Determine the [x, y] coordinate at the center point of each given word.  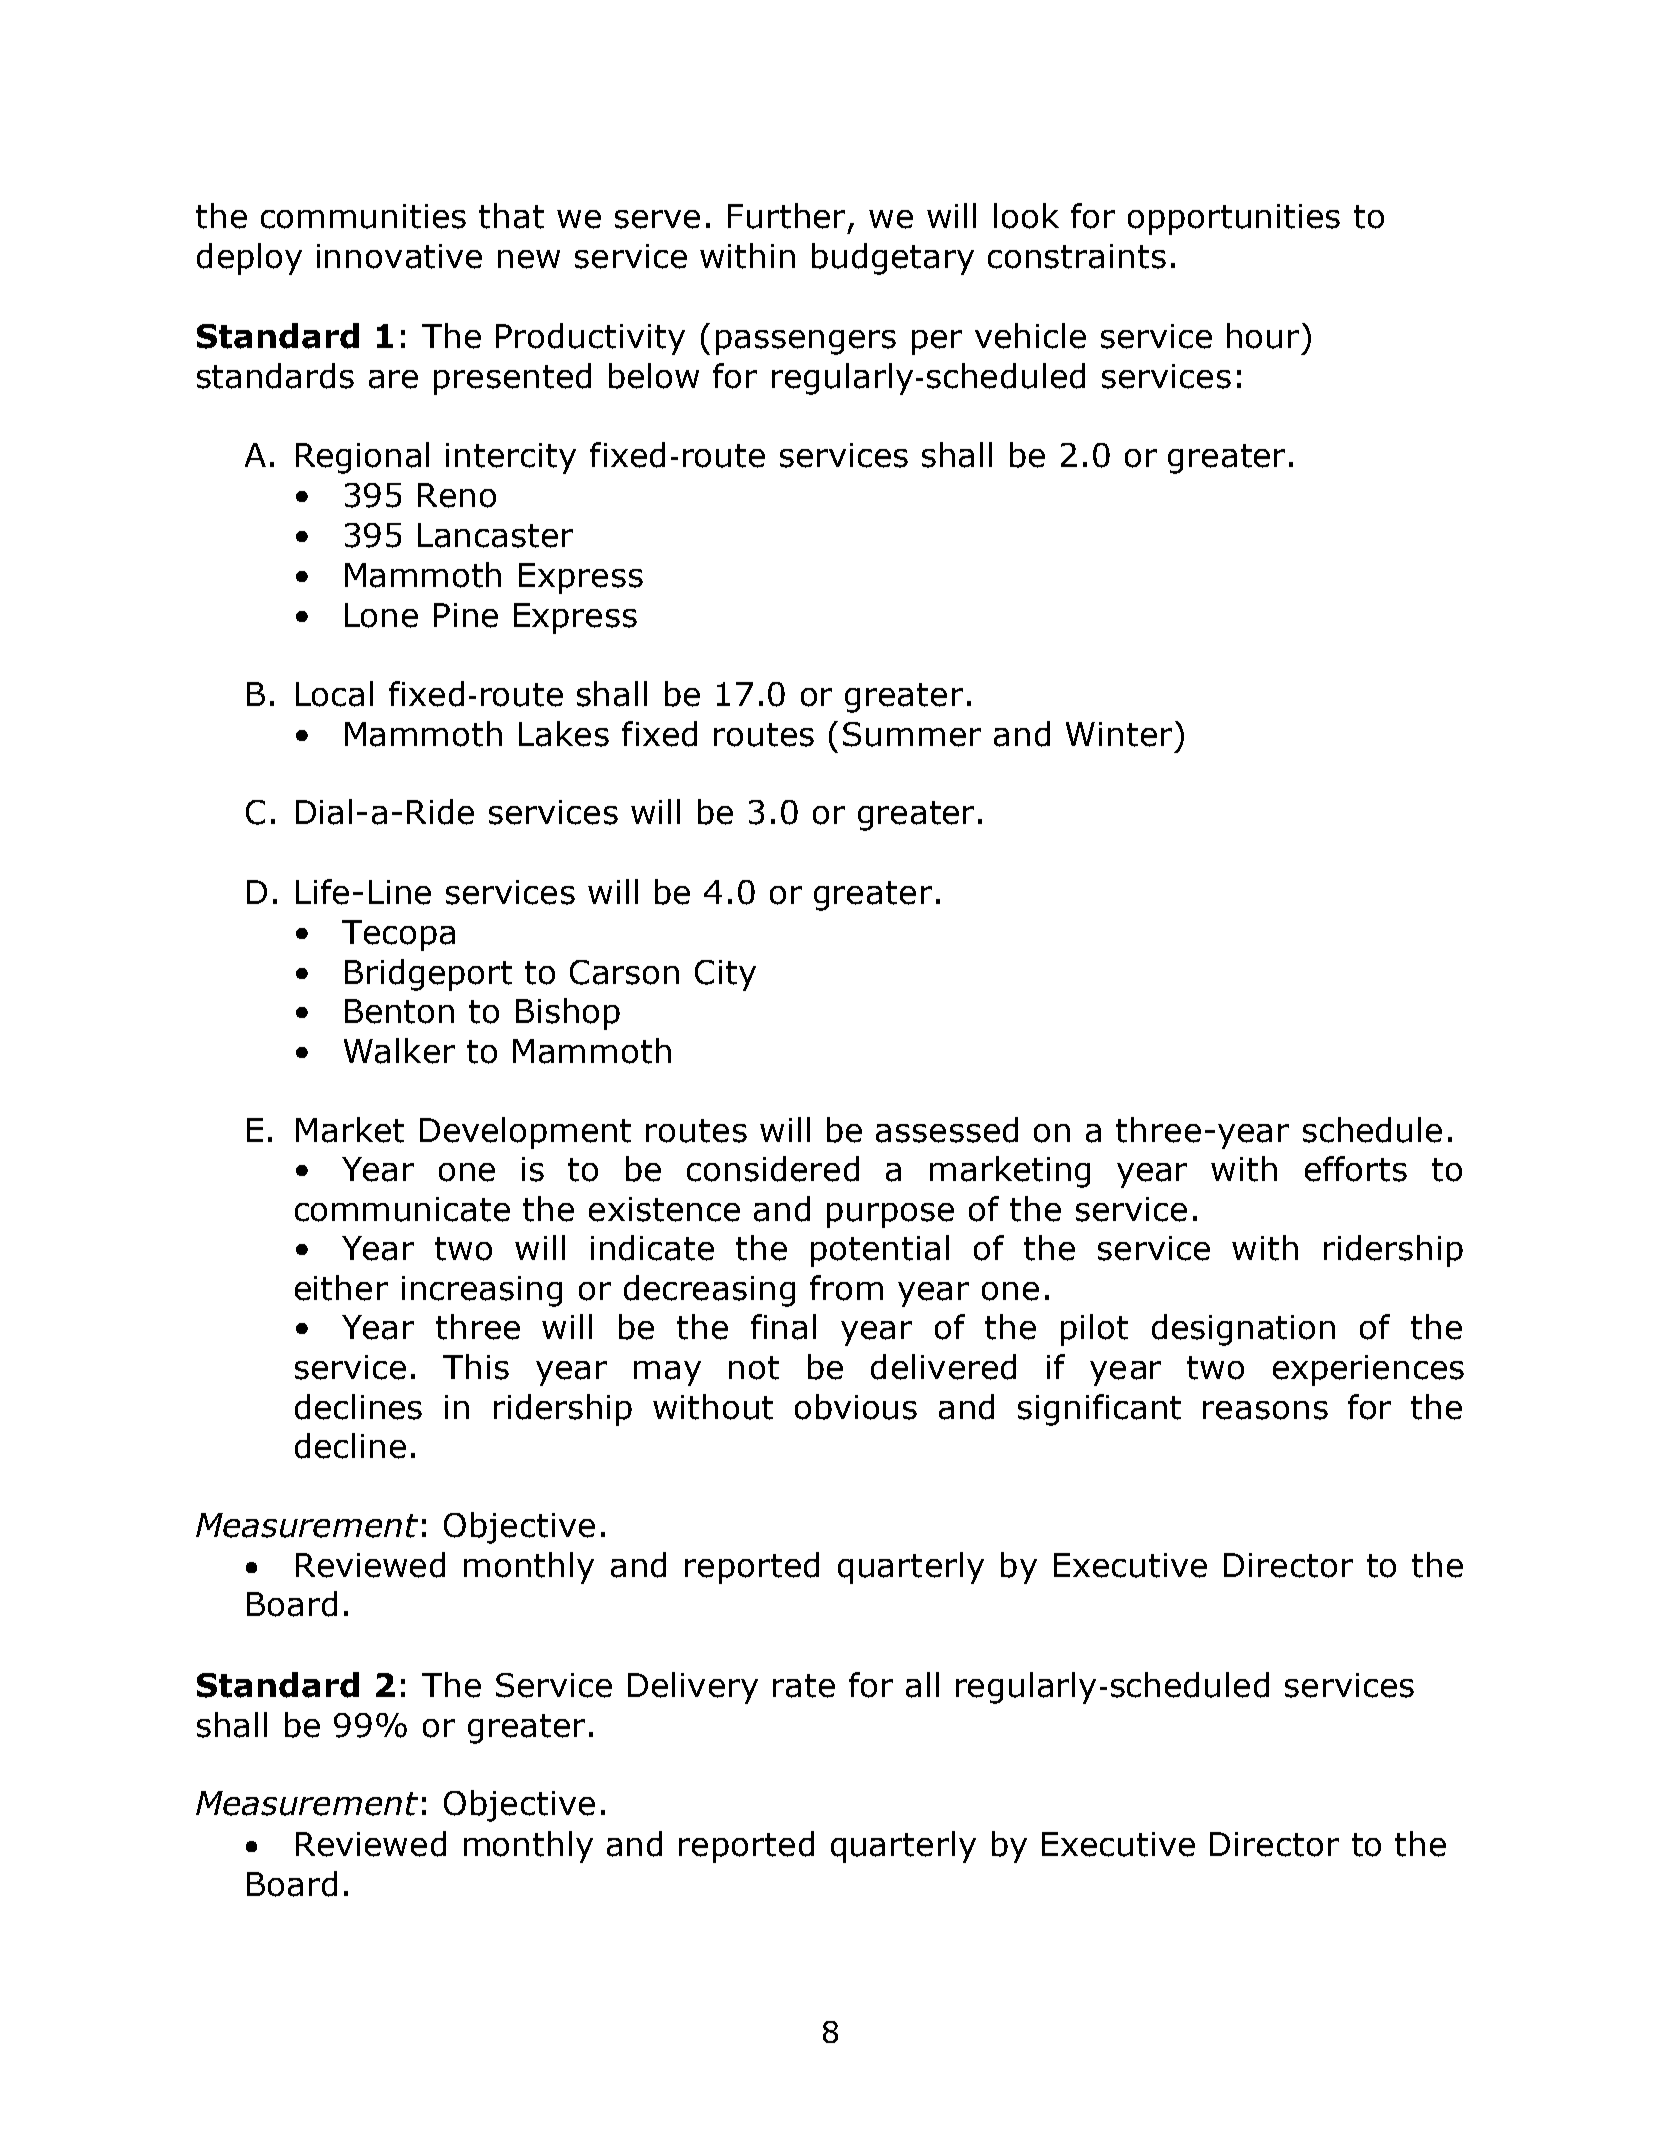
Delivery [693, 1688]
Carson [624, 972]
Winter [1119, 734]
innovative [399, 256]
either [341, 1288]
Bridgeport [428, 975]
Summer [912, 734]
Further [788, 217]
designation [1243, 1330]
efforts [1356, 1169]
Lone [381, 615]
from [846, 1288]
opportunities [1234, 219]
